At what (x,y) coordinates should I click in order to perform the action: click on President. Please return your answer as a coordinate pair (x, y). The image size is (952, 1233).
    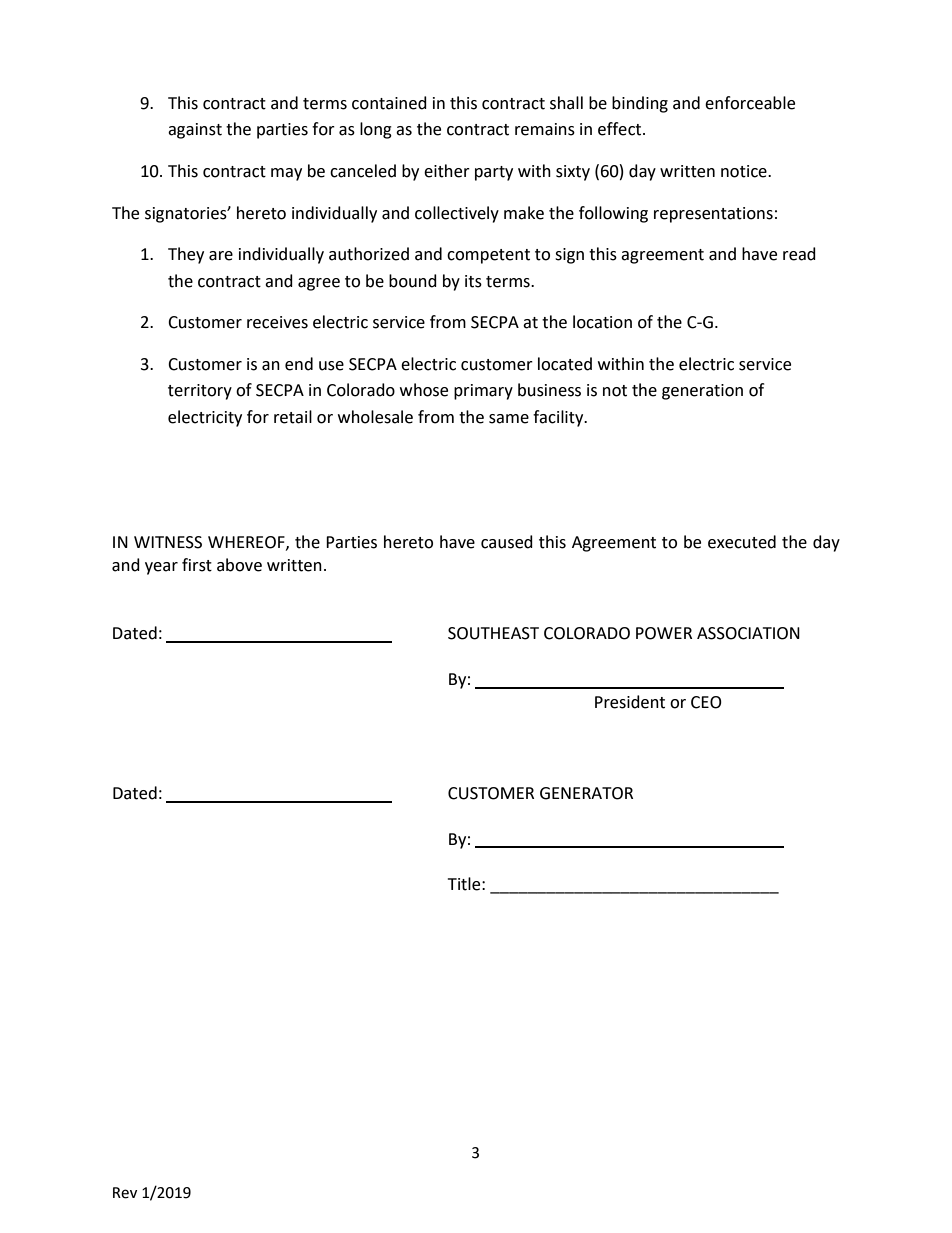
    Looking at the image, I should click on (630, 702).
